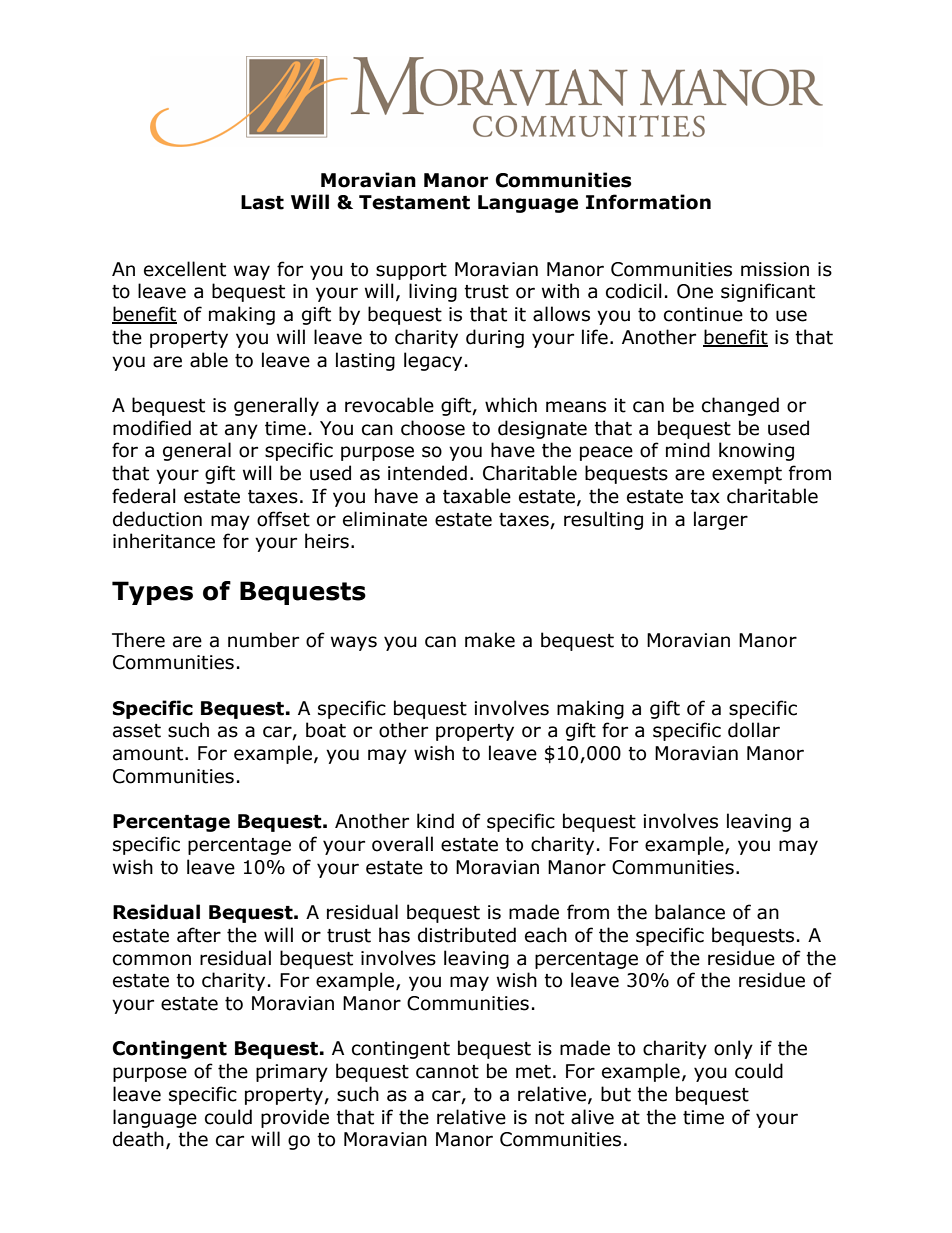 The image size is (952, 1233). What do you see at coordinates (435, 821) in the page?
I see `kind` at bounding box center [435, 821].
